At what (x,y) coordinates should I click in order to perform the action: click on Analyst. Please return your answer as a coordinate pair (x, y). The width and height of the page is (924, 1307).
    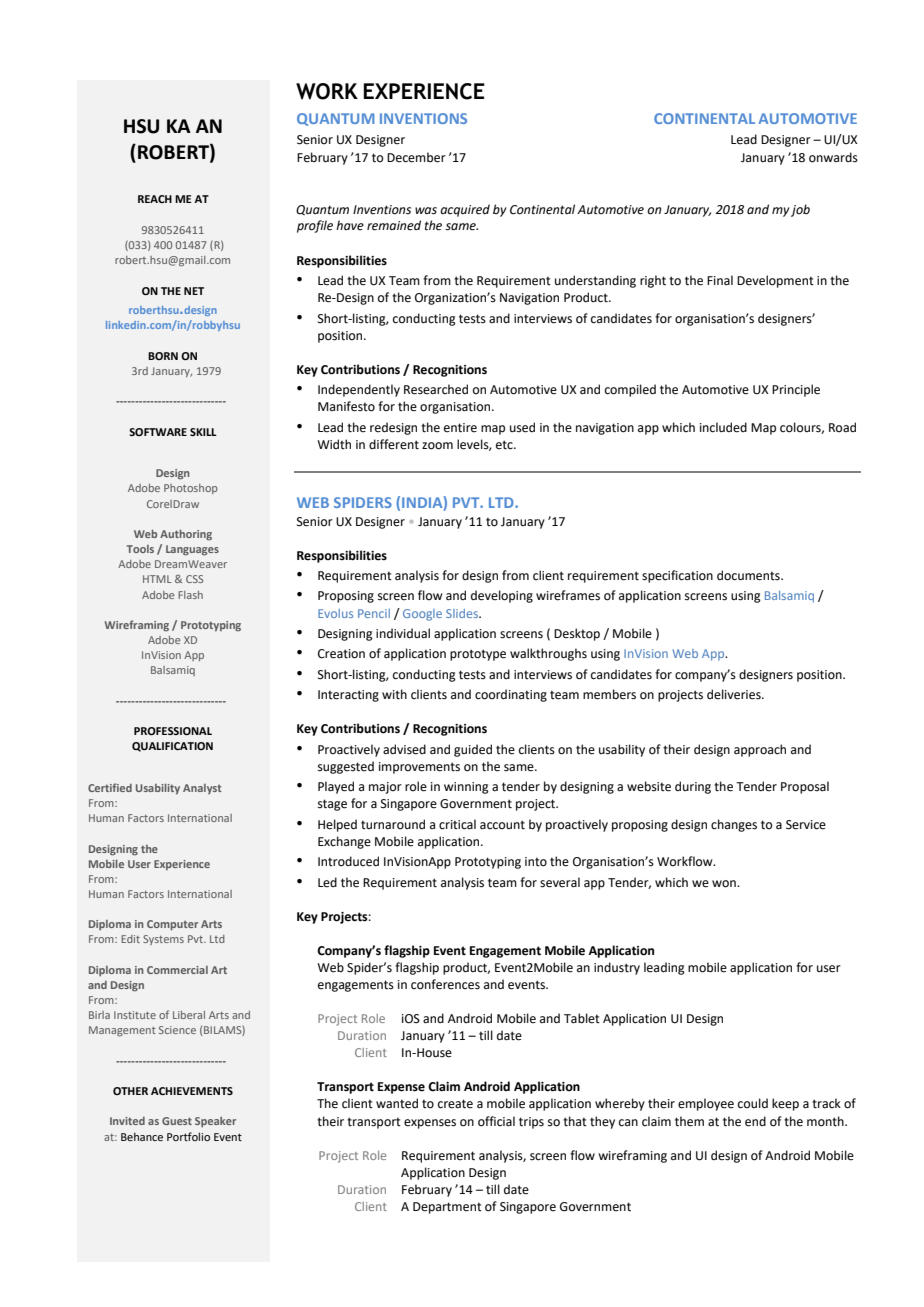
    Looking at the image, I should click on (202, 789).
